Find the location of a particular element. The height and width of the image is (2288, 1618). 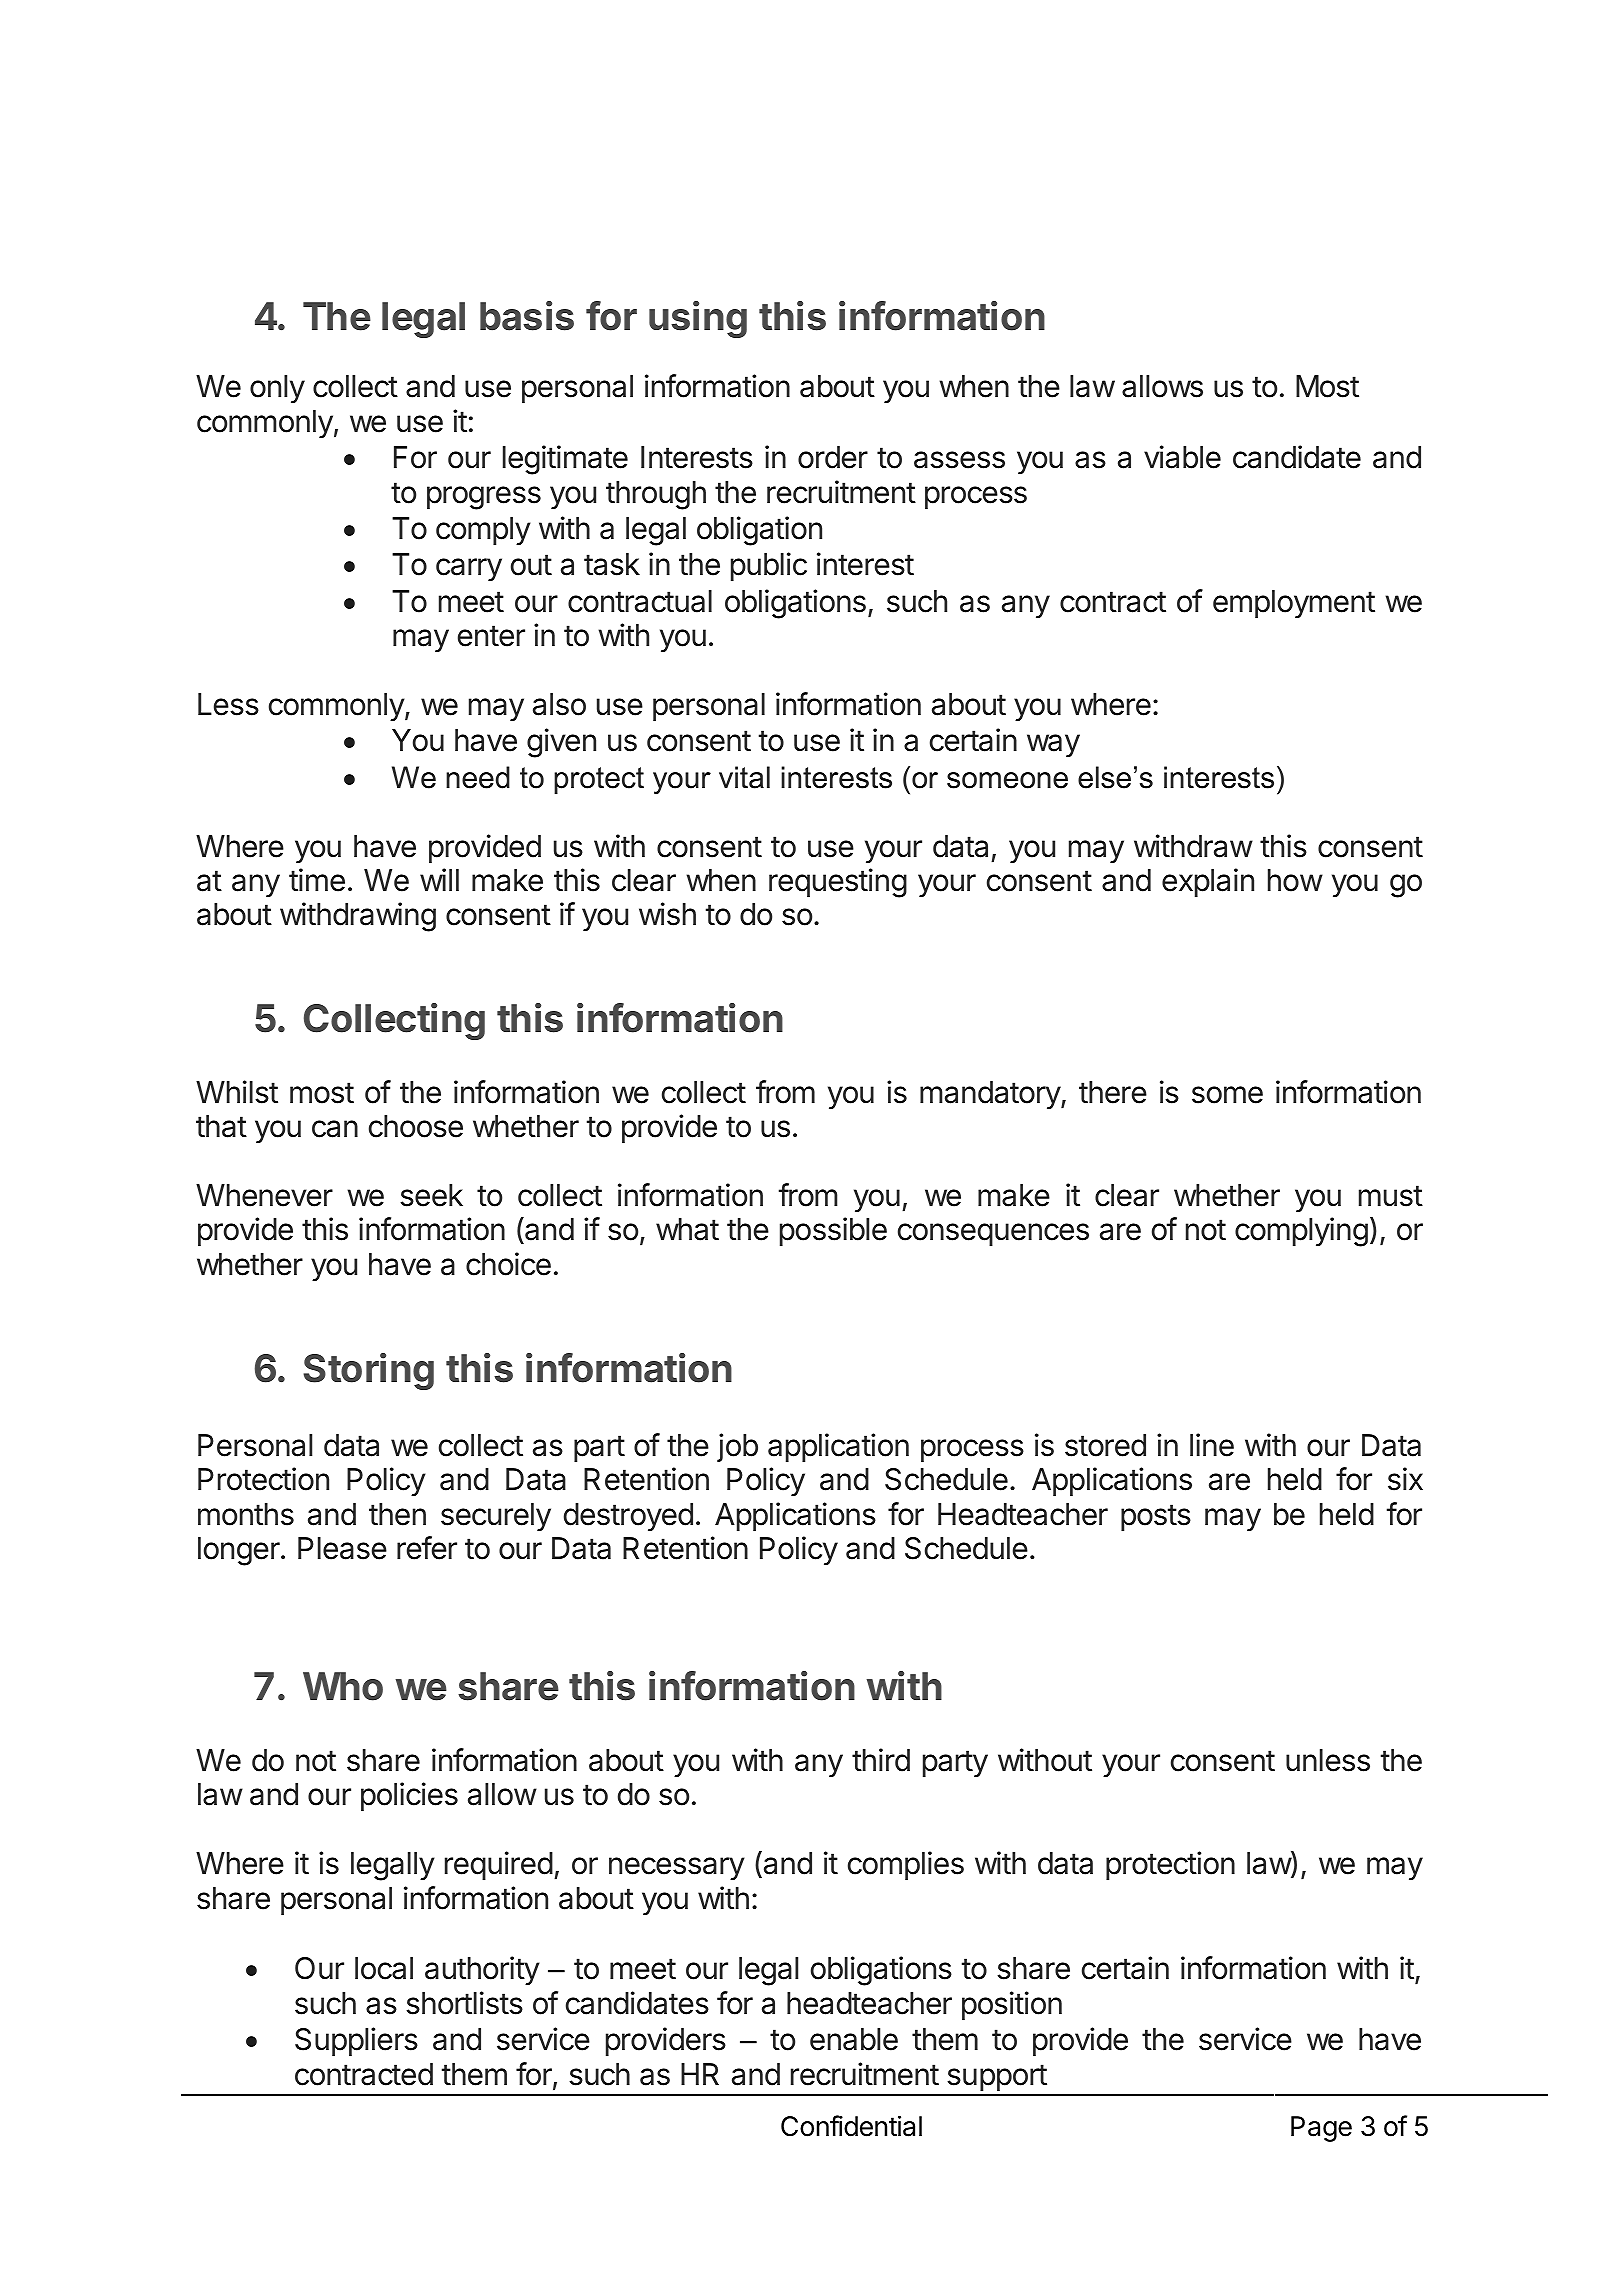

vital is located at coordinates (744, 777).
